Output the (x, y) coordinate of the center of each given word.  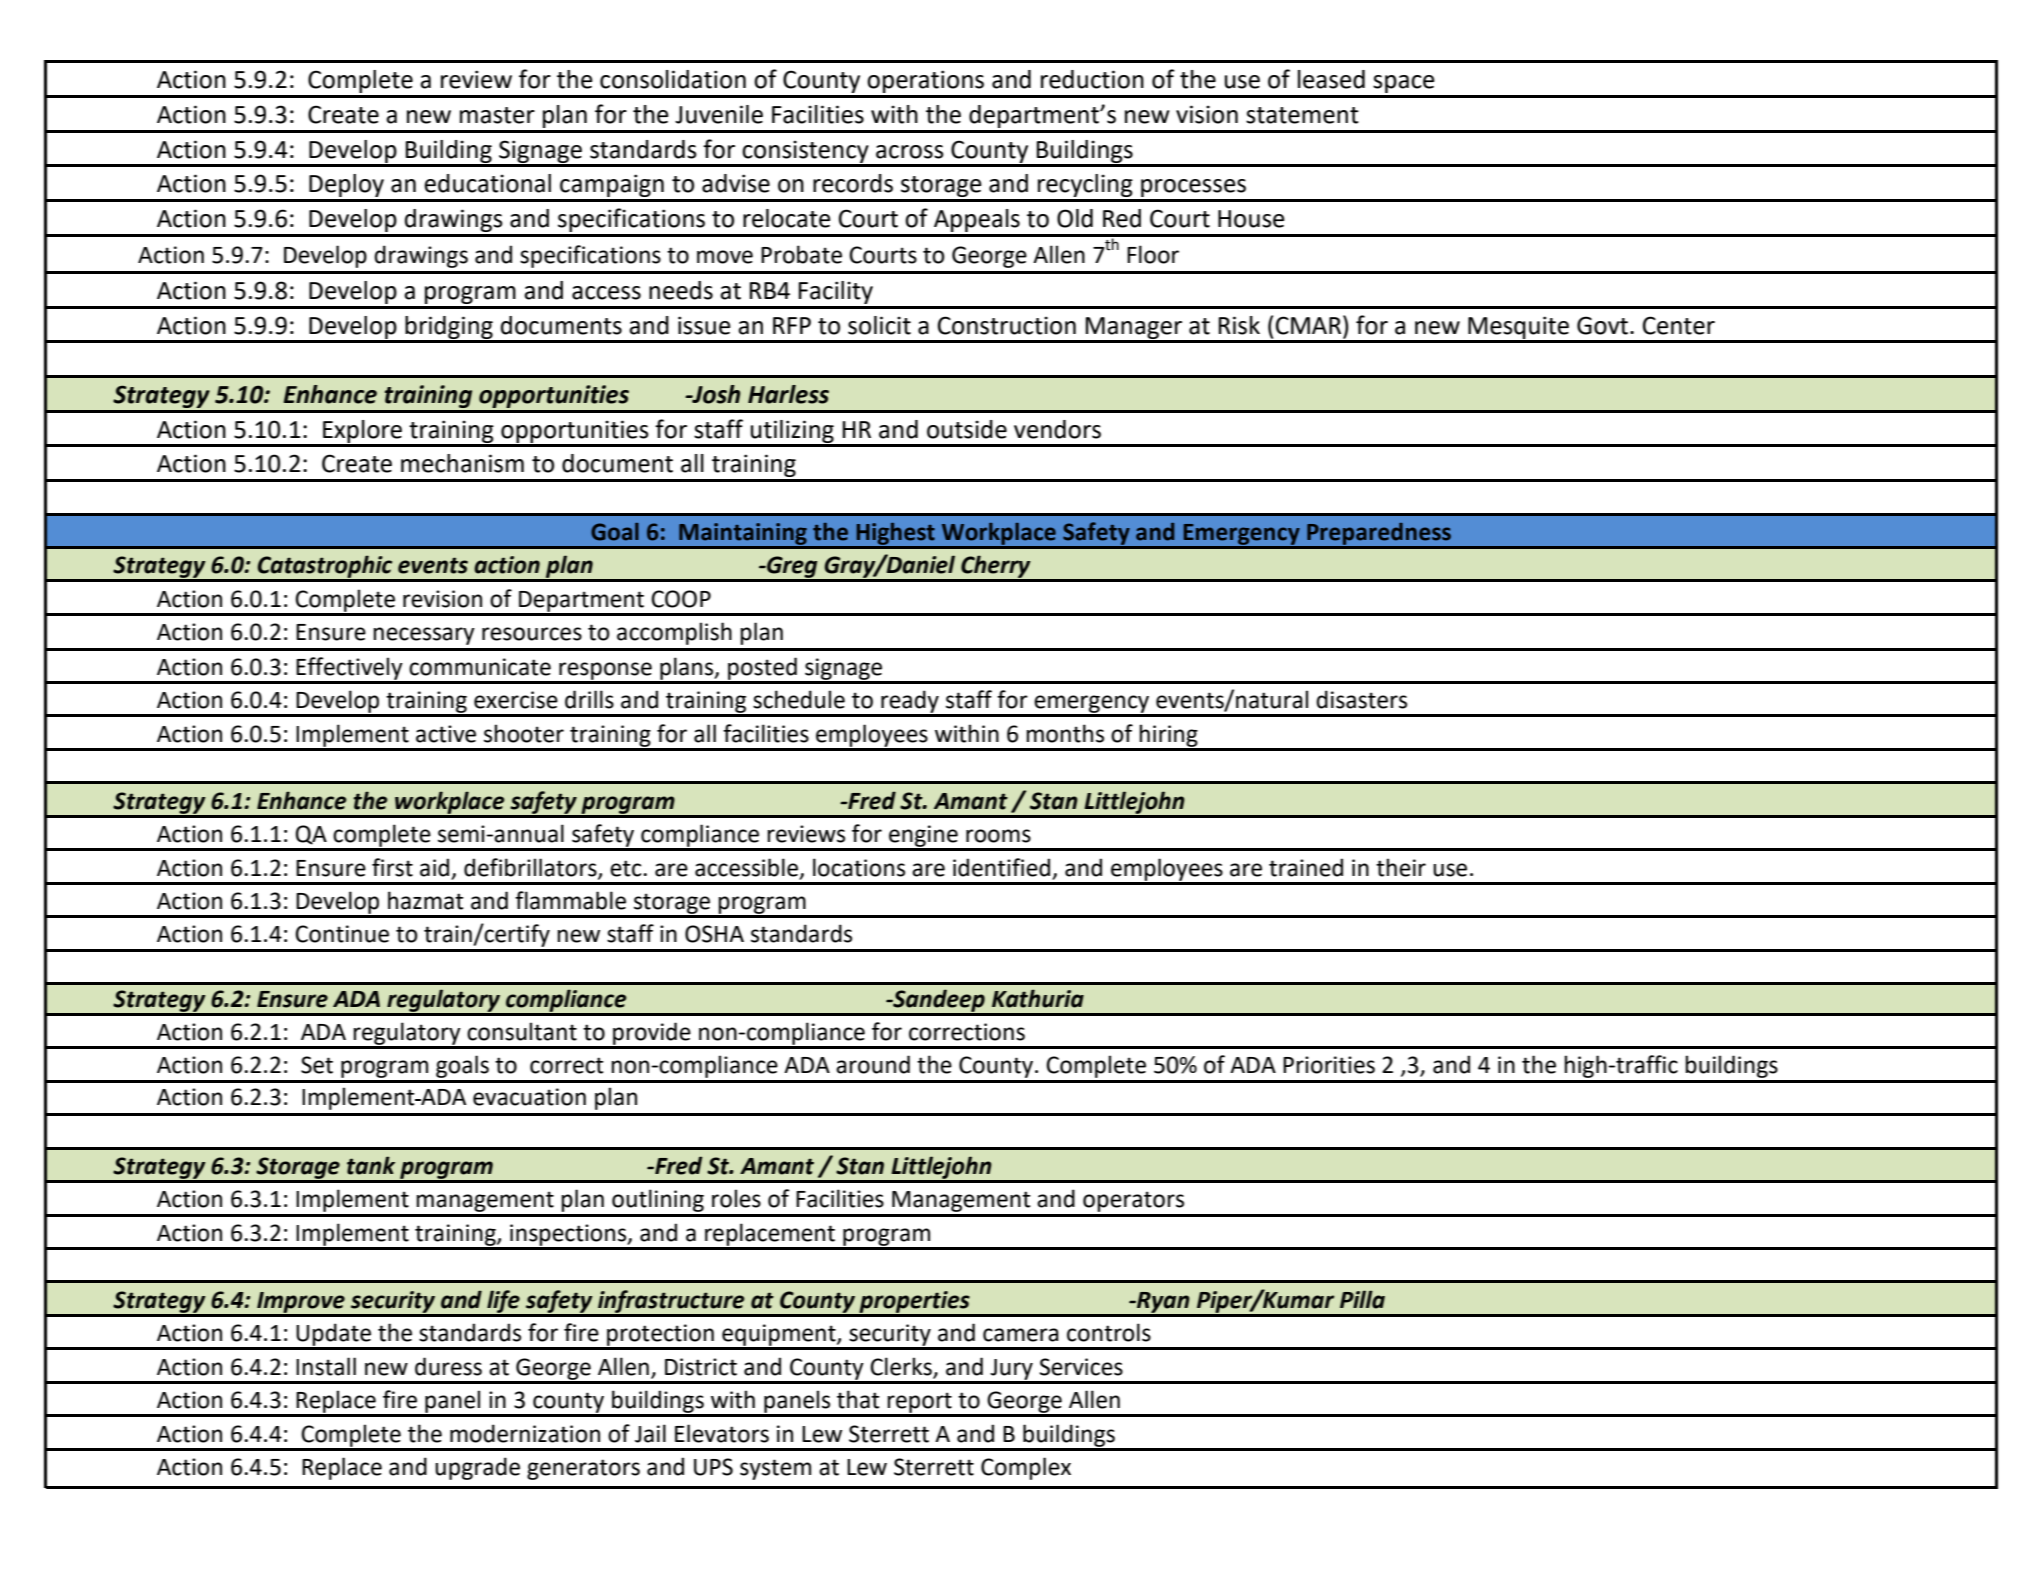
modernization (525, 1433)
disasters (1361, 699)
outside (967, 429)
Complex (1026, 1468)
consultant (522, 1031)
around (873, 1064)
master (497, 115)
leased (1331, 79)
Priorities (1329, 1065)
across (910, 152)
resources (532, 634)
